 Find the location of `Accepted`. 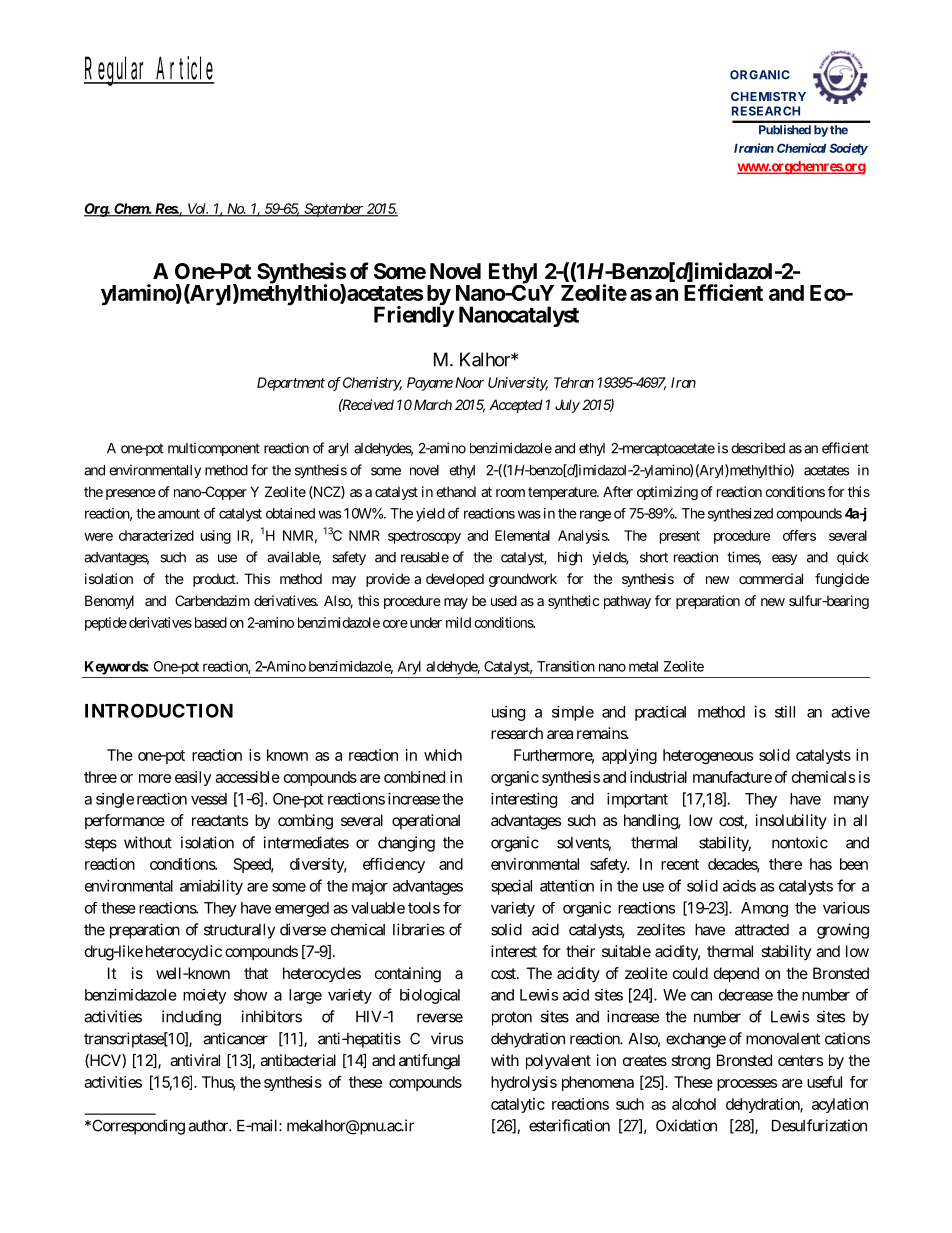

Accepted is located at coordinates (516, 406).
